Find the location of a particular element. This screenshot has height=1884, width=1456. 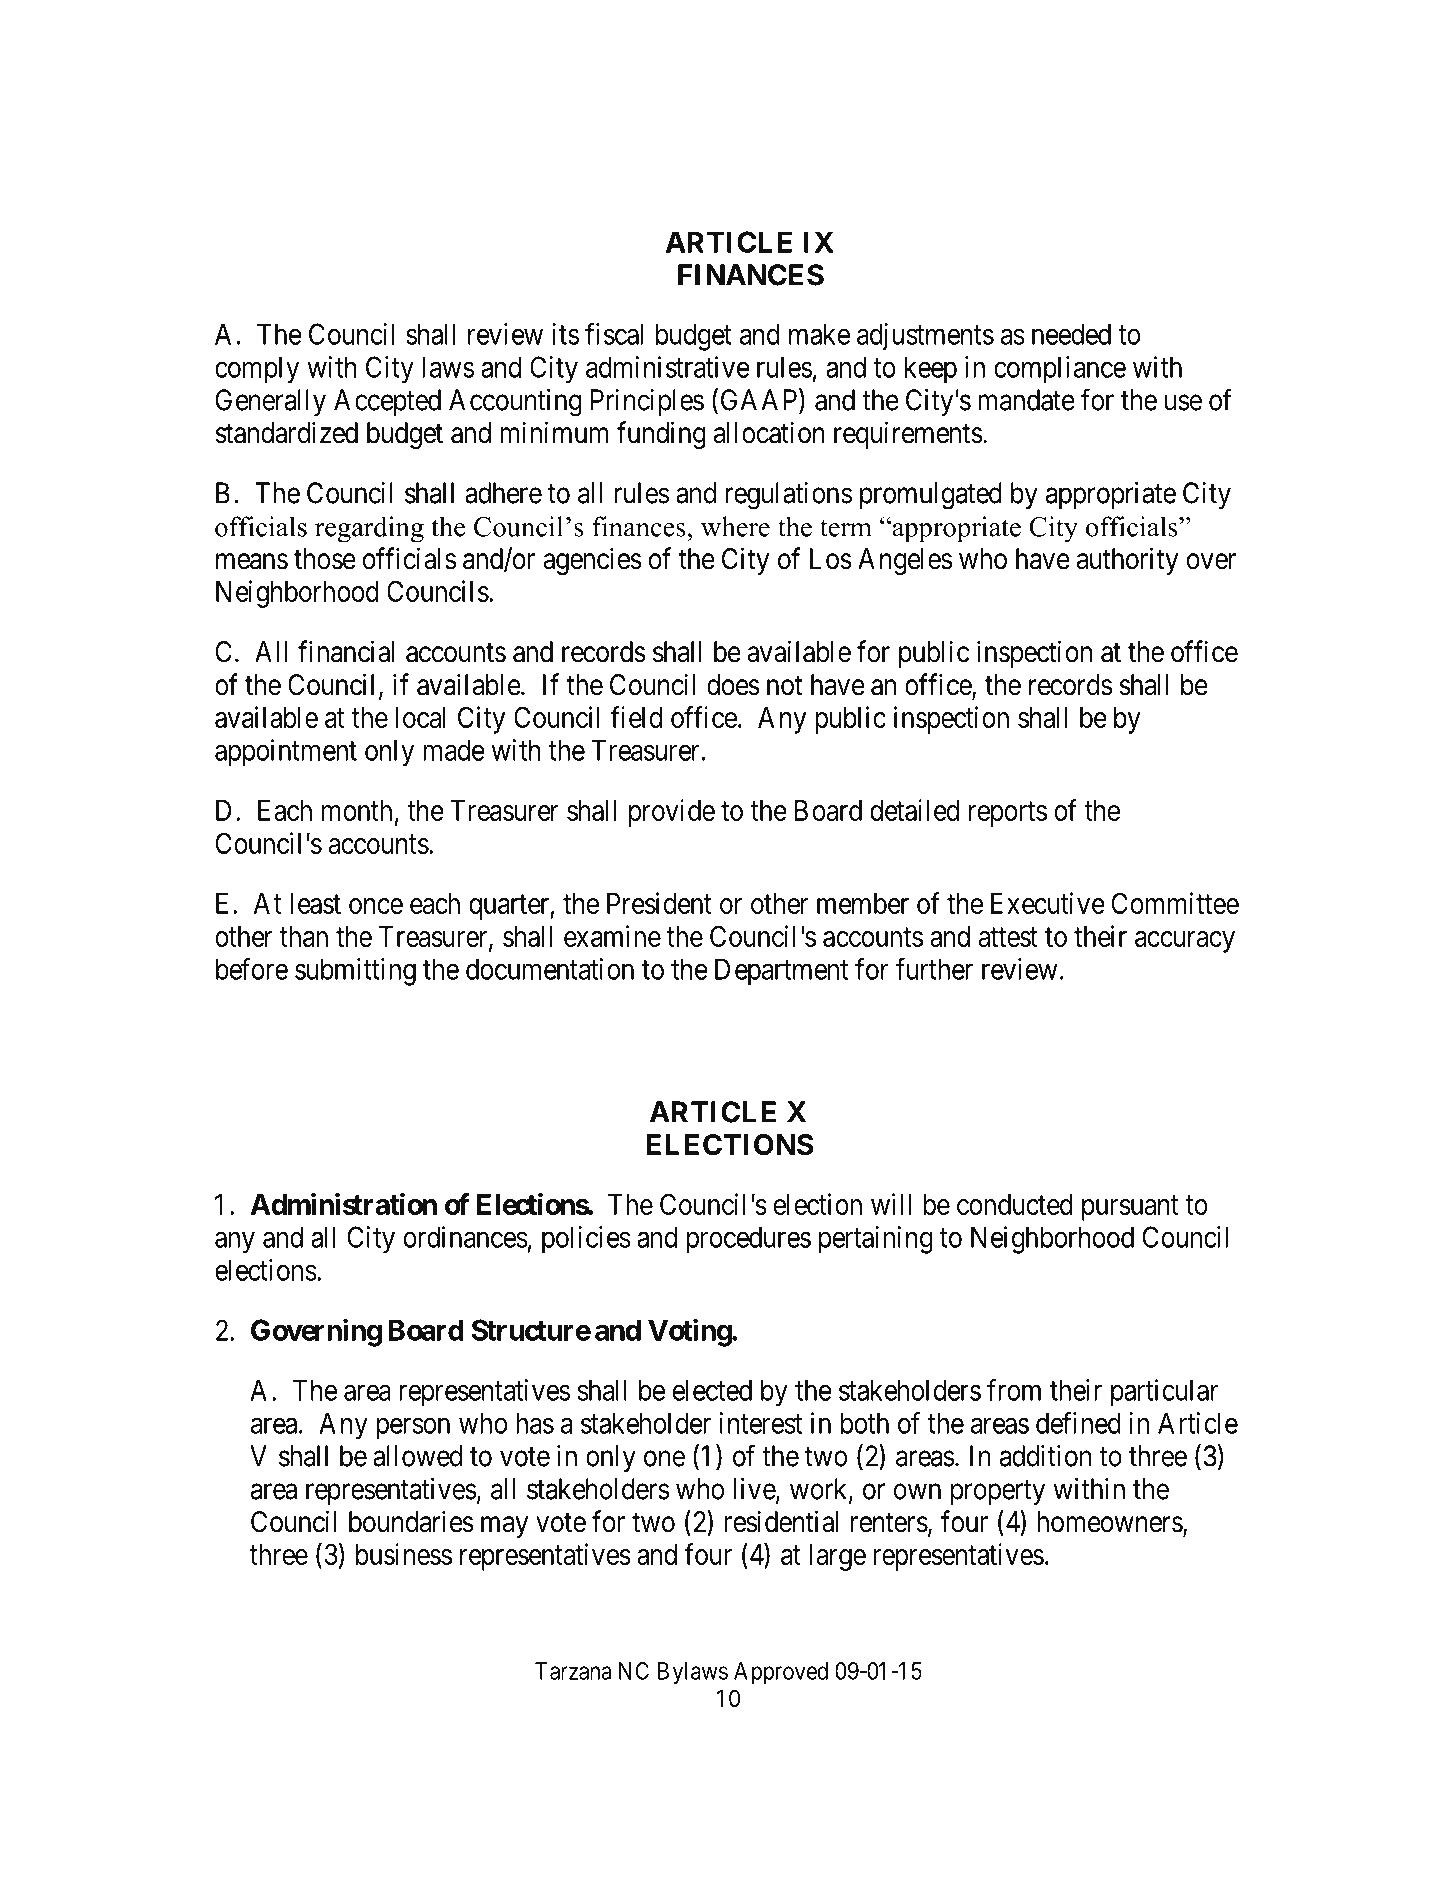

submitting is located at coordinates (355, 972).
